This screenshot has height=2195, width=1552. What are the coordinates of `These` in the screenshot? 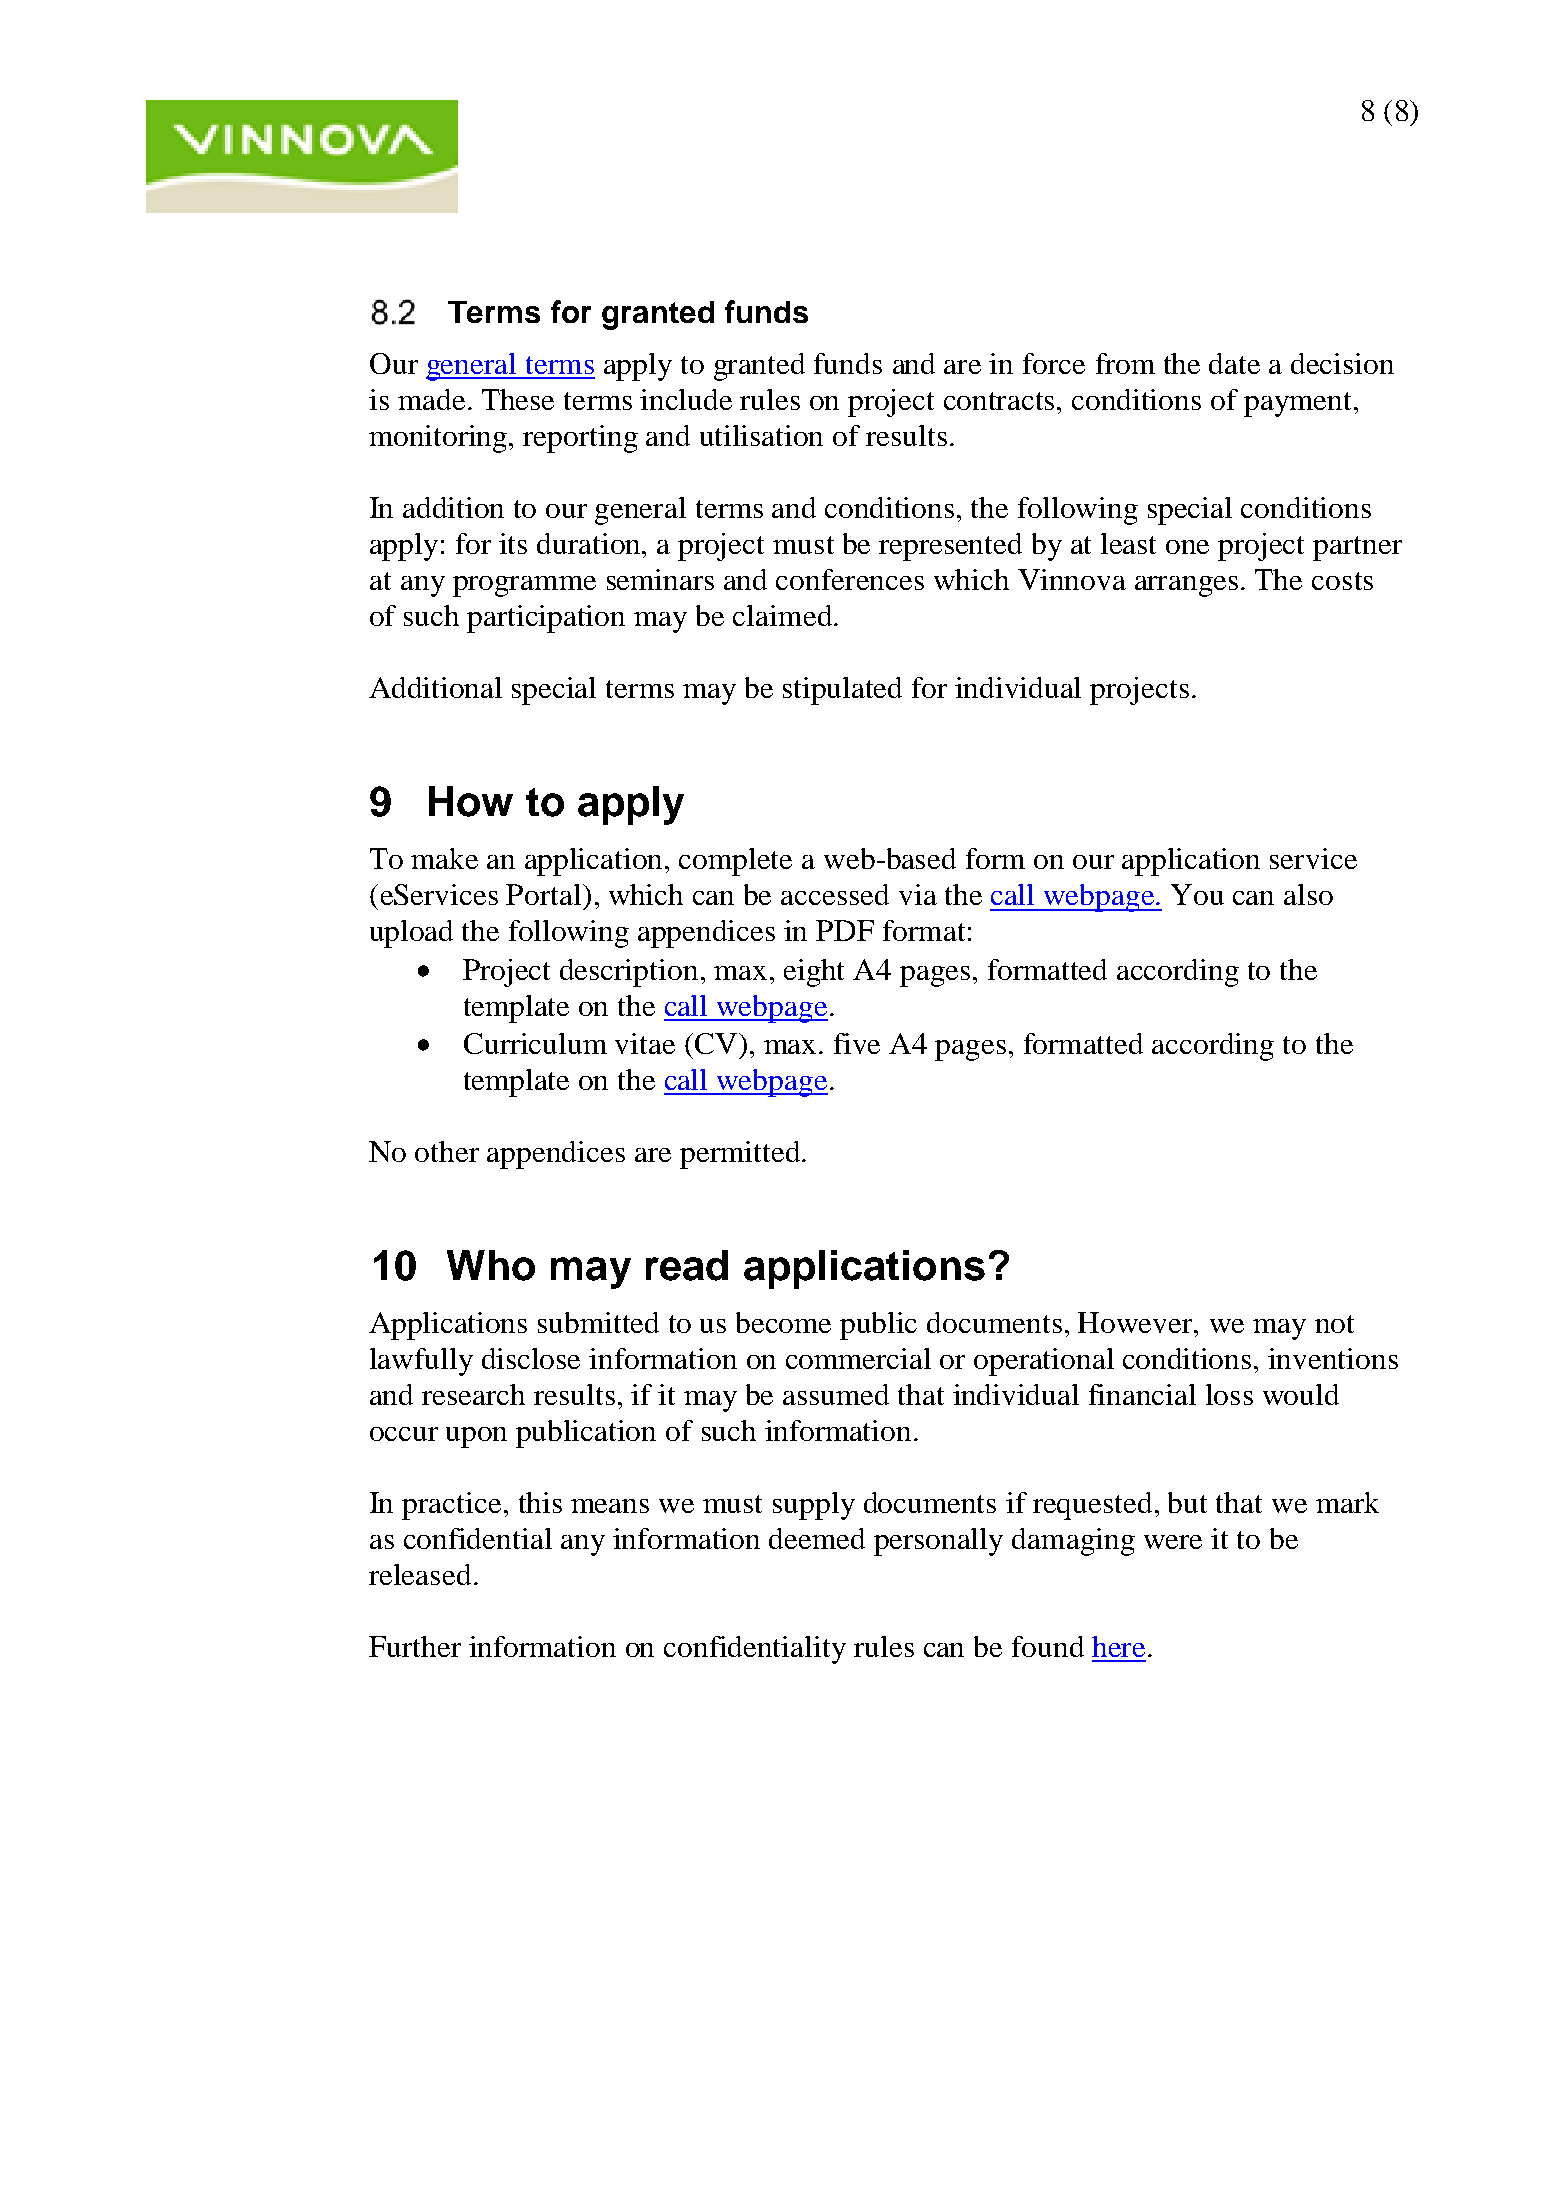 It's located at (518, 399).
